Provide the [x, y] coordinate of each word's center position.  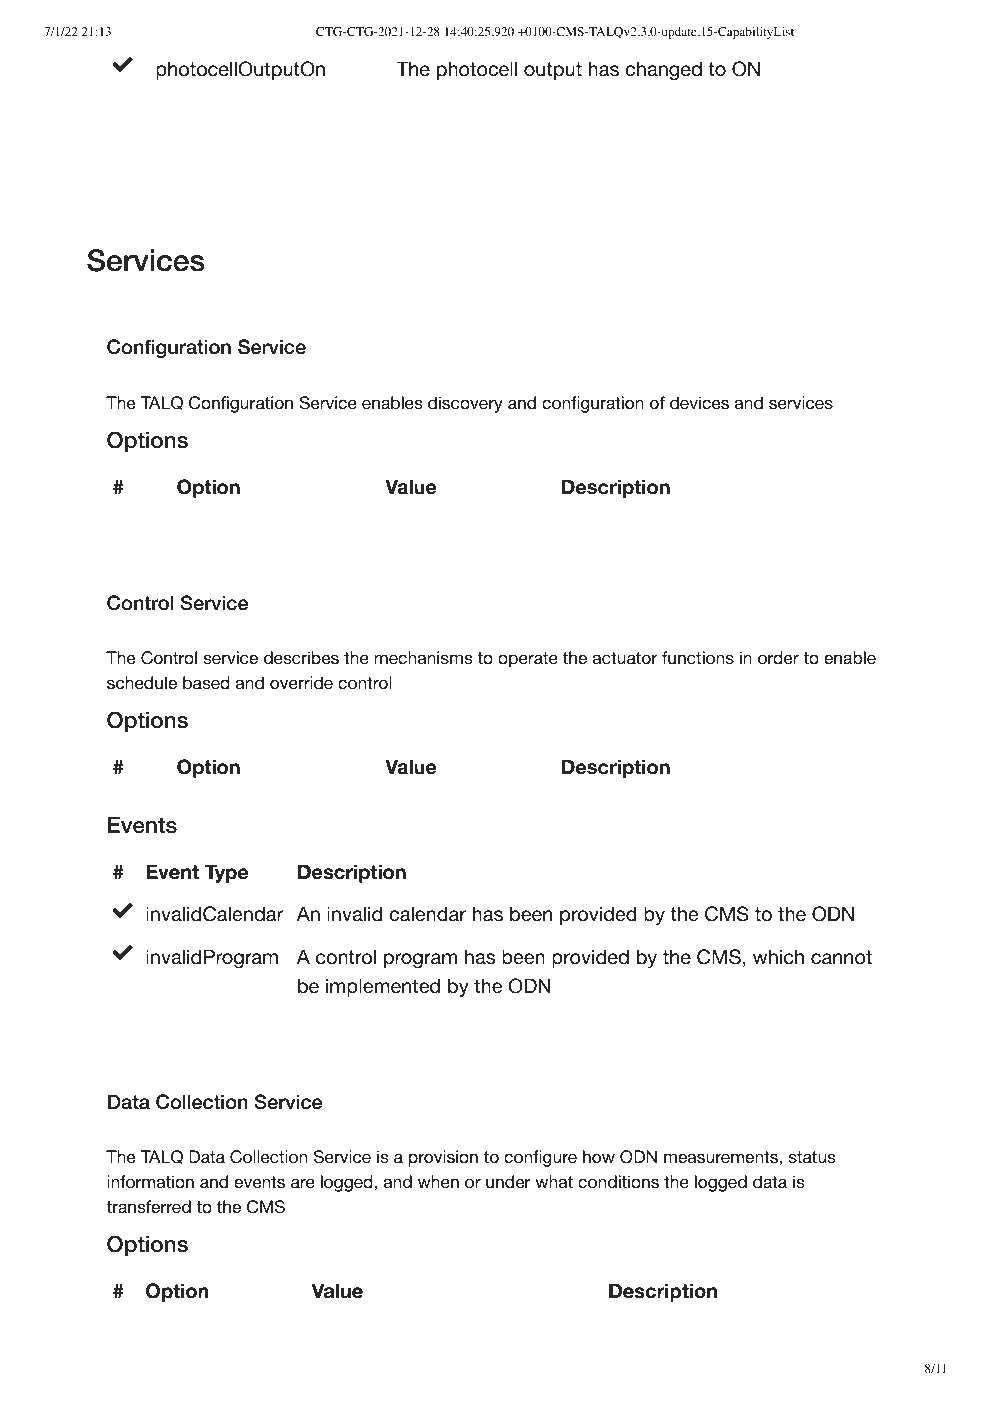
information [150, 1181]
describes [301, 657]
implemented [383, 987]
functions [698, 657]
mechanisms [423, 657]
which [778, 956]
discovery [465, 404]
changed [663, 70]
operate [528, 660]
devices [699, 402]
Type [226, 873]
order [778, 657]
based [206, 682]
